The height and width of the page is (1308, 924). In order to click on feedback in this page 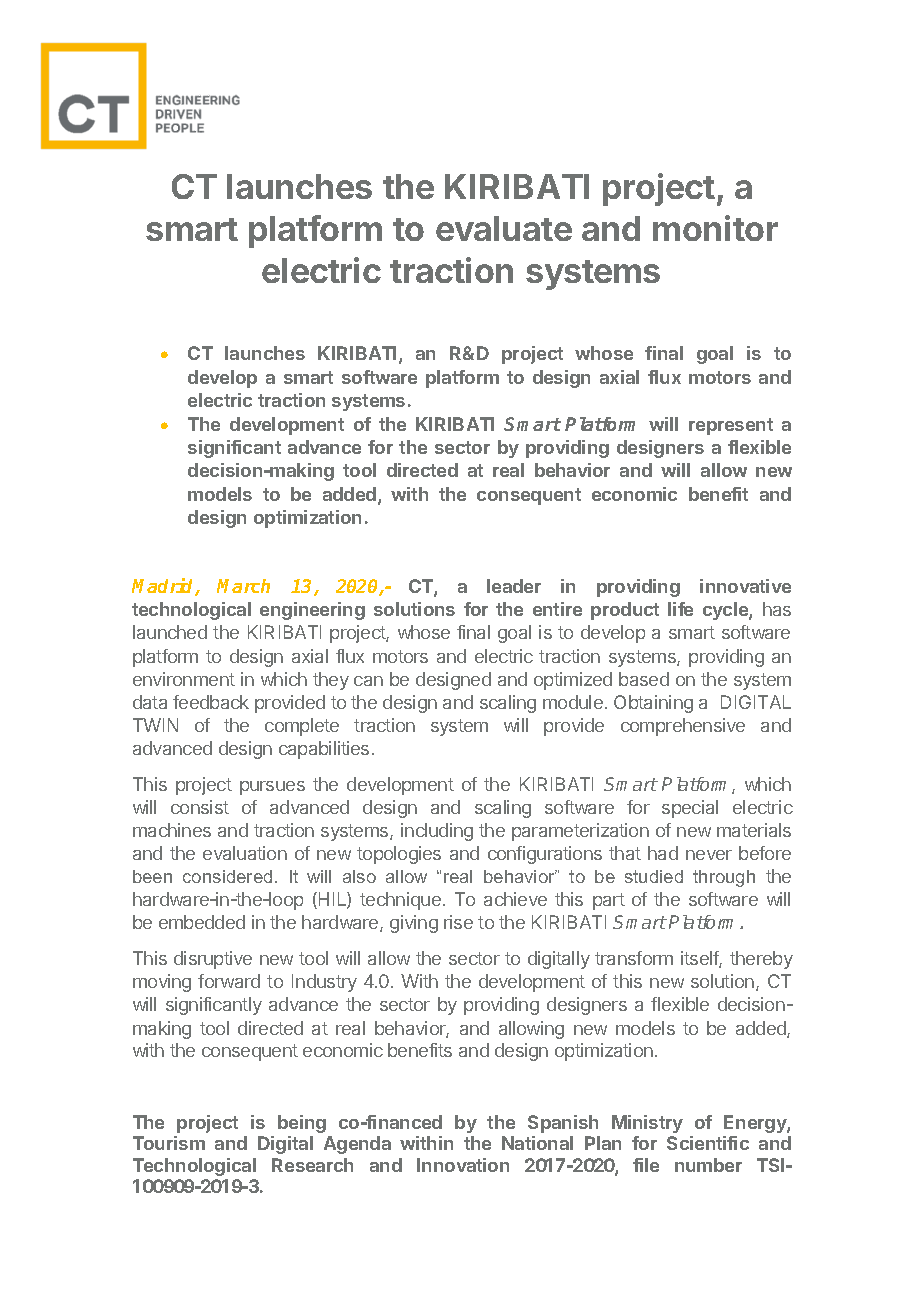, I will do `click(211, 702)`.
